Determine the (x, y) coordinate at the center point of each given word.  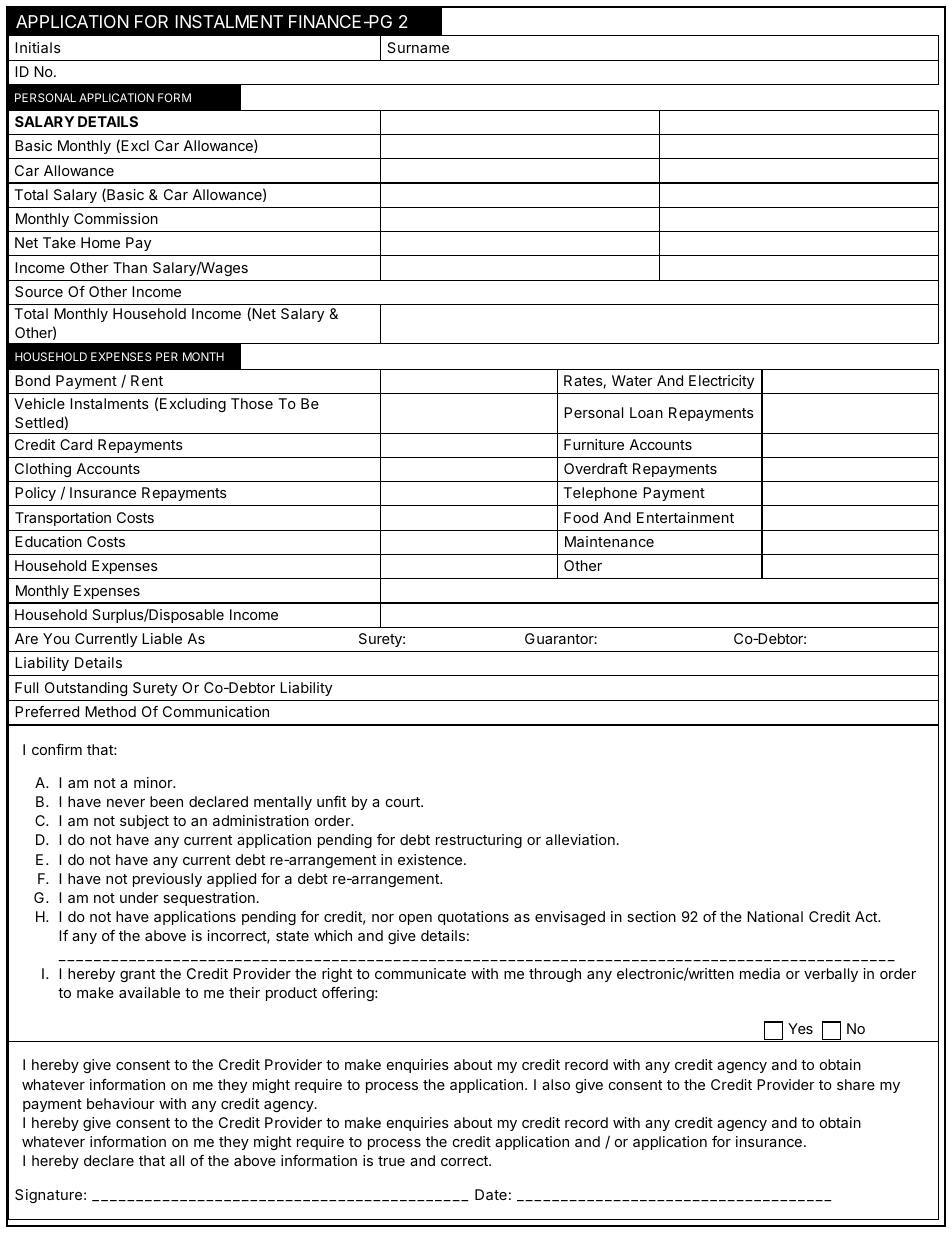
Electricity (721, 382)
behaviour (121, 1103)
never (126, 803)
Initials (38, 47)
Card (76, 444)
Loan (646, 412)
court (404, 802)
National (775, 916)
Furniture (594, 444)
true (391, 1161)
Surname (418, 47)
